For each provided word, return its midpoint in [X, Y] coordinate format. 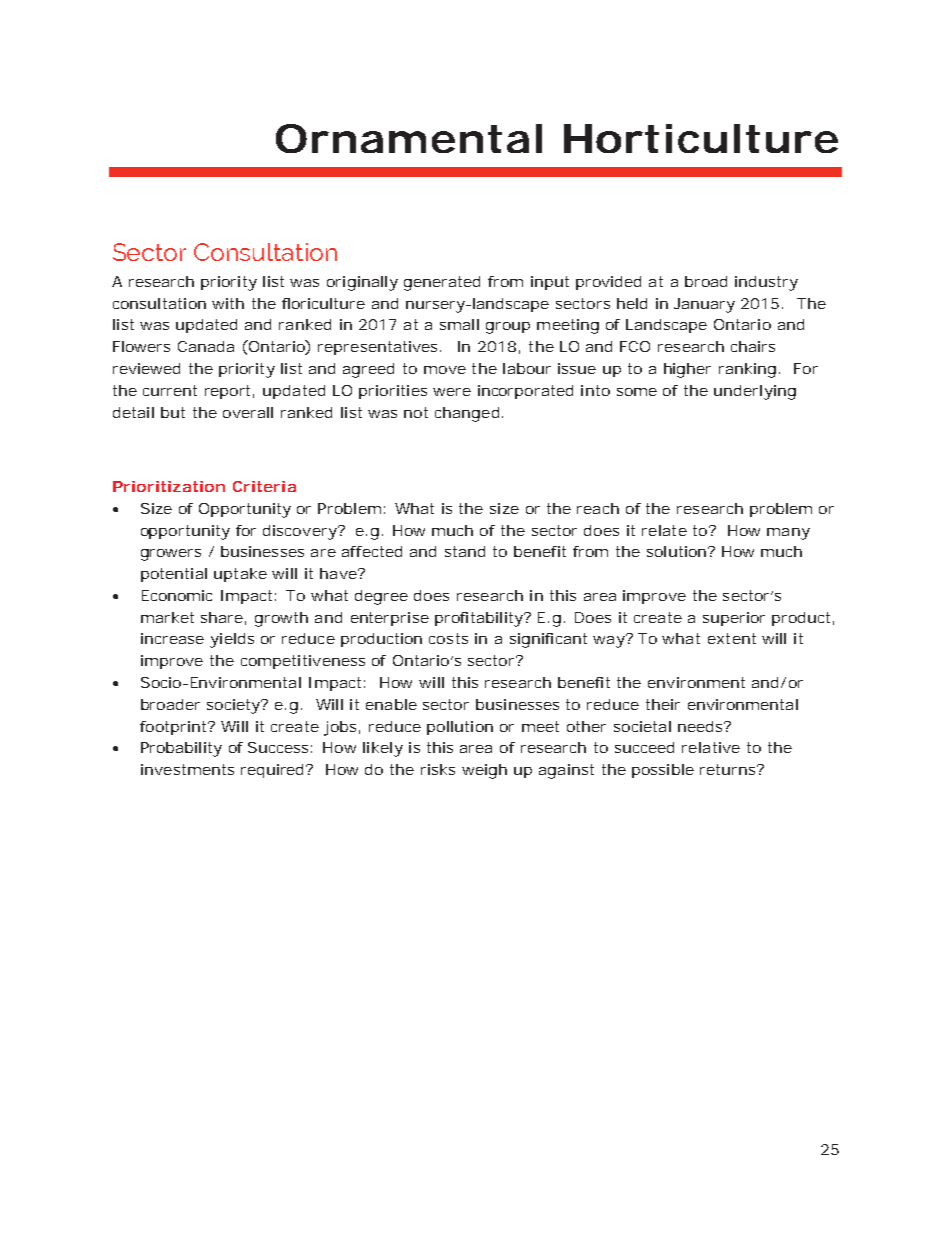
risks [438, 769]
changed [467, 414]
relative [711, 747]
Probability [181, 749]
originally [362, 283]
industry [766, 283]
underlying [755, 392]
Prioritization [169, 486]
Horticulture [701, 138]
